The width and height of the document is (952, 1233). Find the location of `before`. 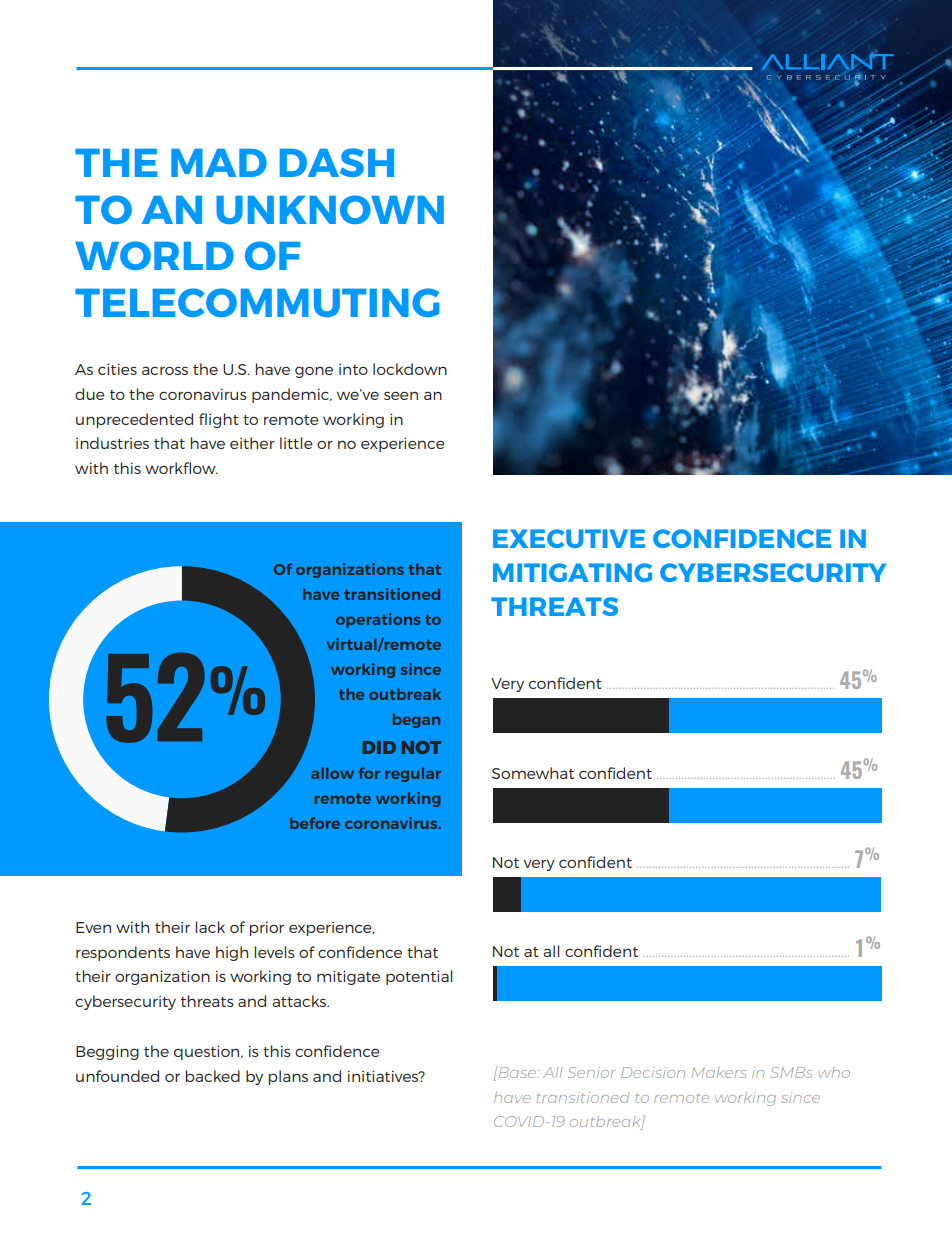

before is located at coordinates (315, 823).
